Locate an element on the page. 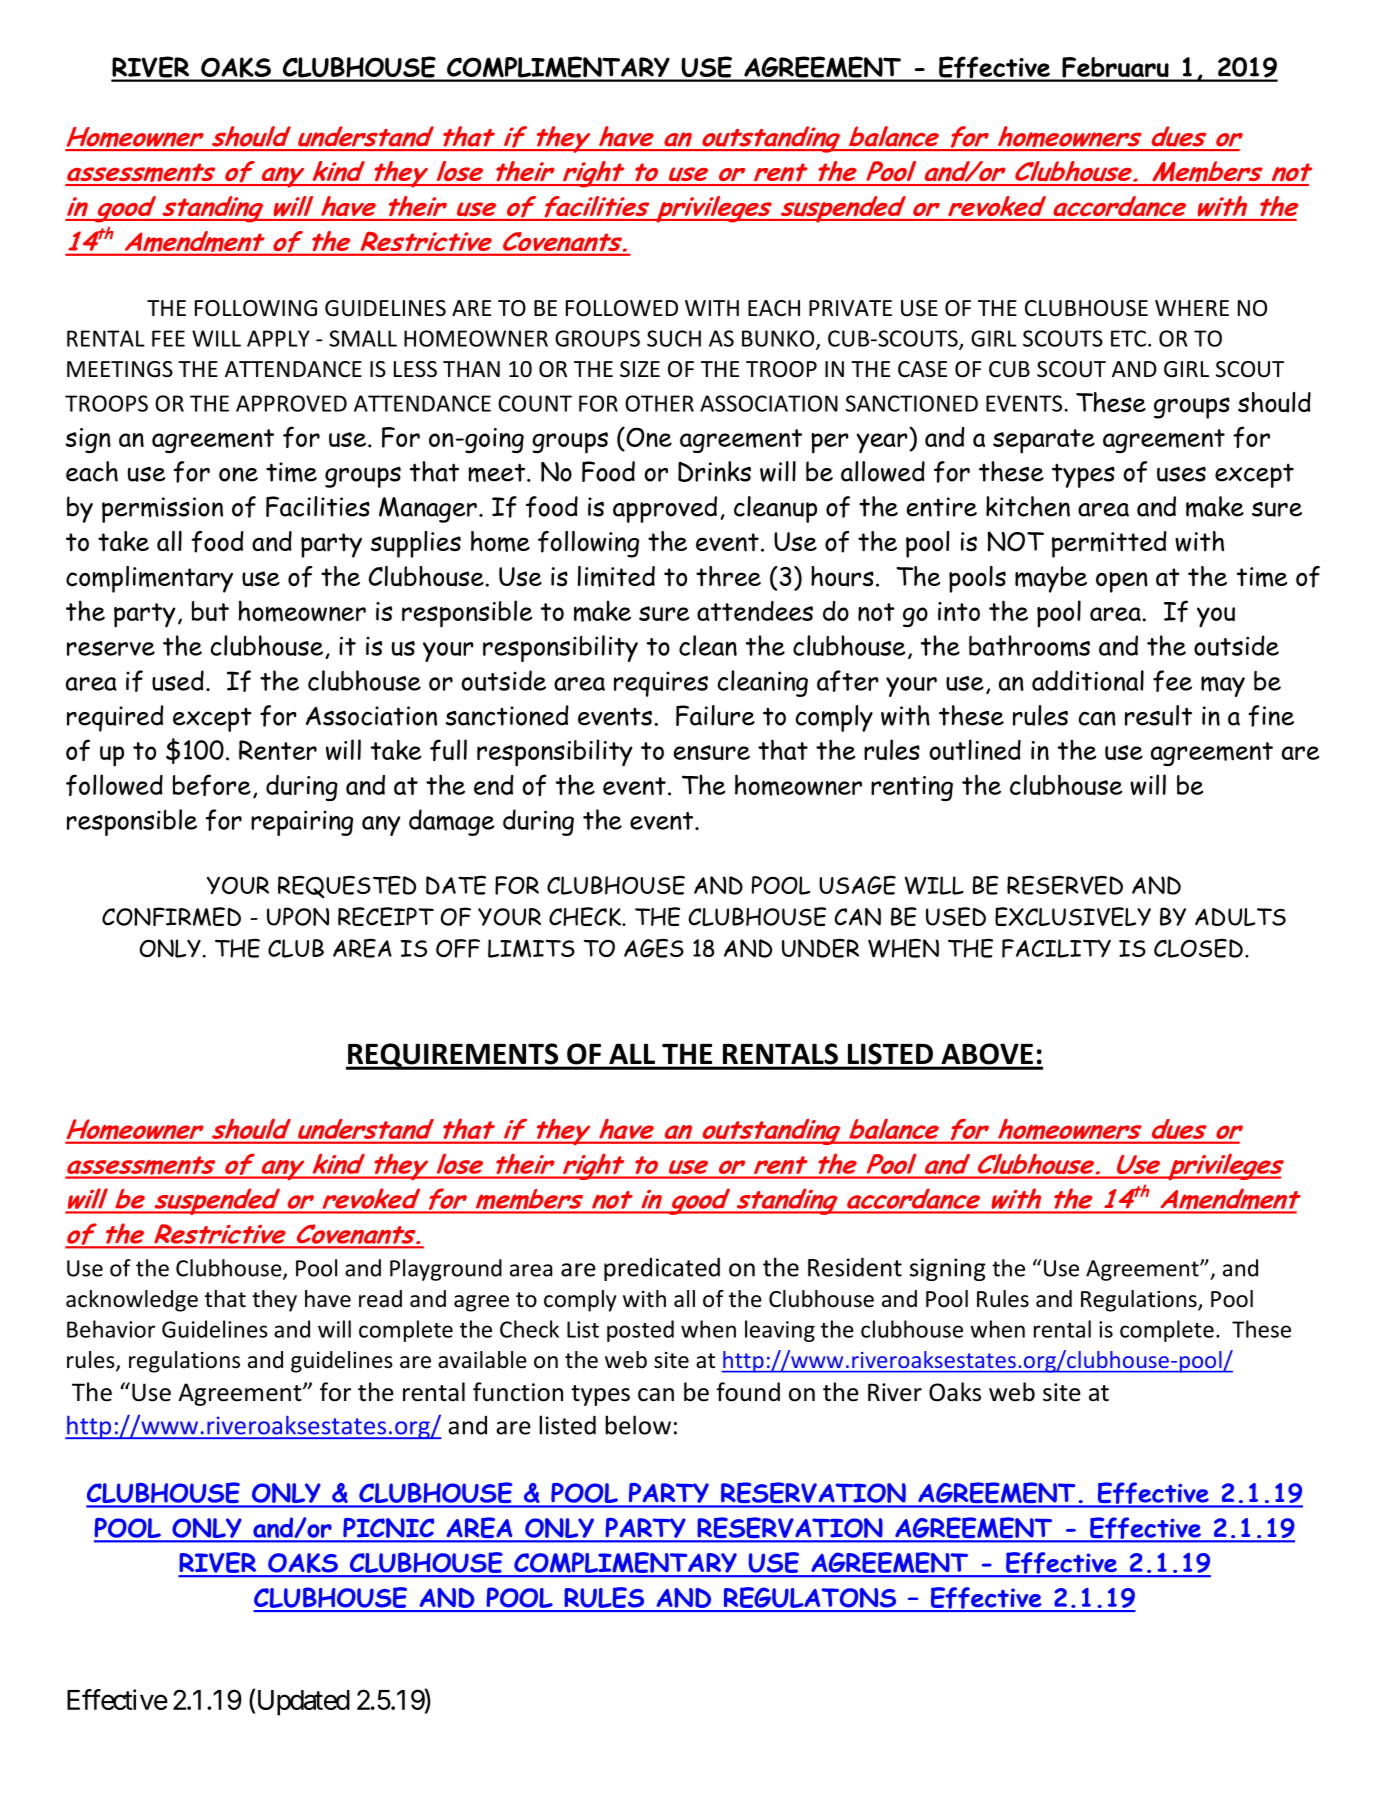  APPLY is located at coordinates (278, 338).
